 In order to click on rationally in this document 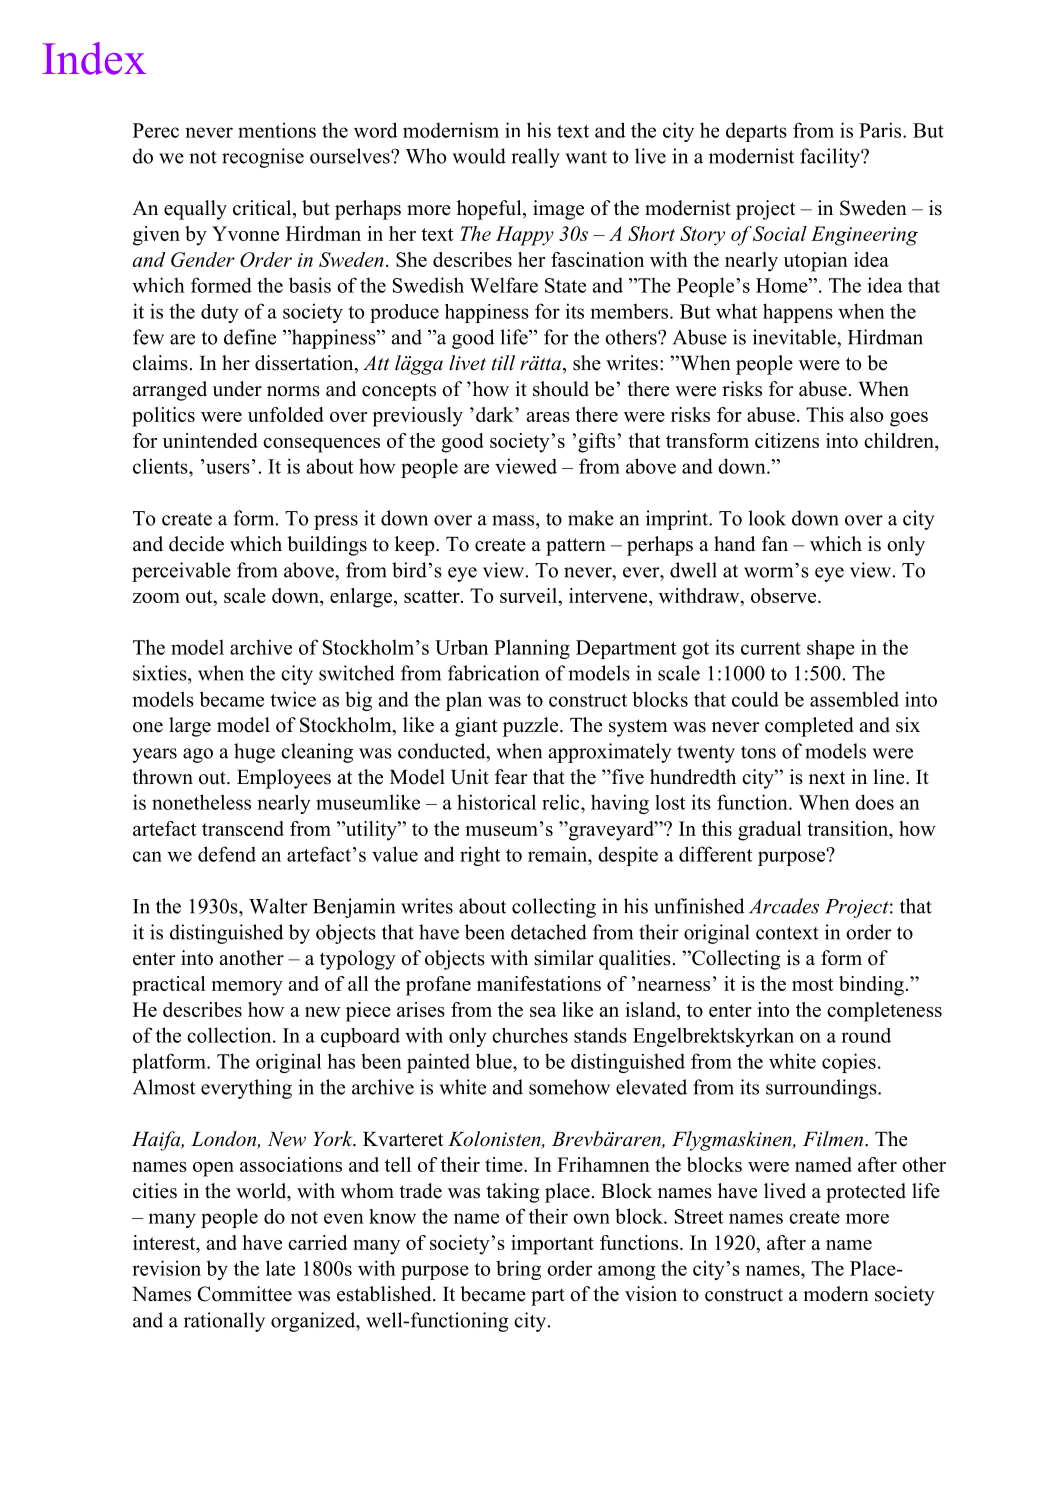, I will do `click(224, 1322)`.
